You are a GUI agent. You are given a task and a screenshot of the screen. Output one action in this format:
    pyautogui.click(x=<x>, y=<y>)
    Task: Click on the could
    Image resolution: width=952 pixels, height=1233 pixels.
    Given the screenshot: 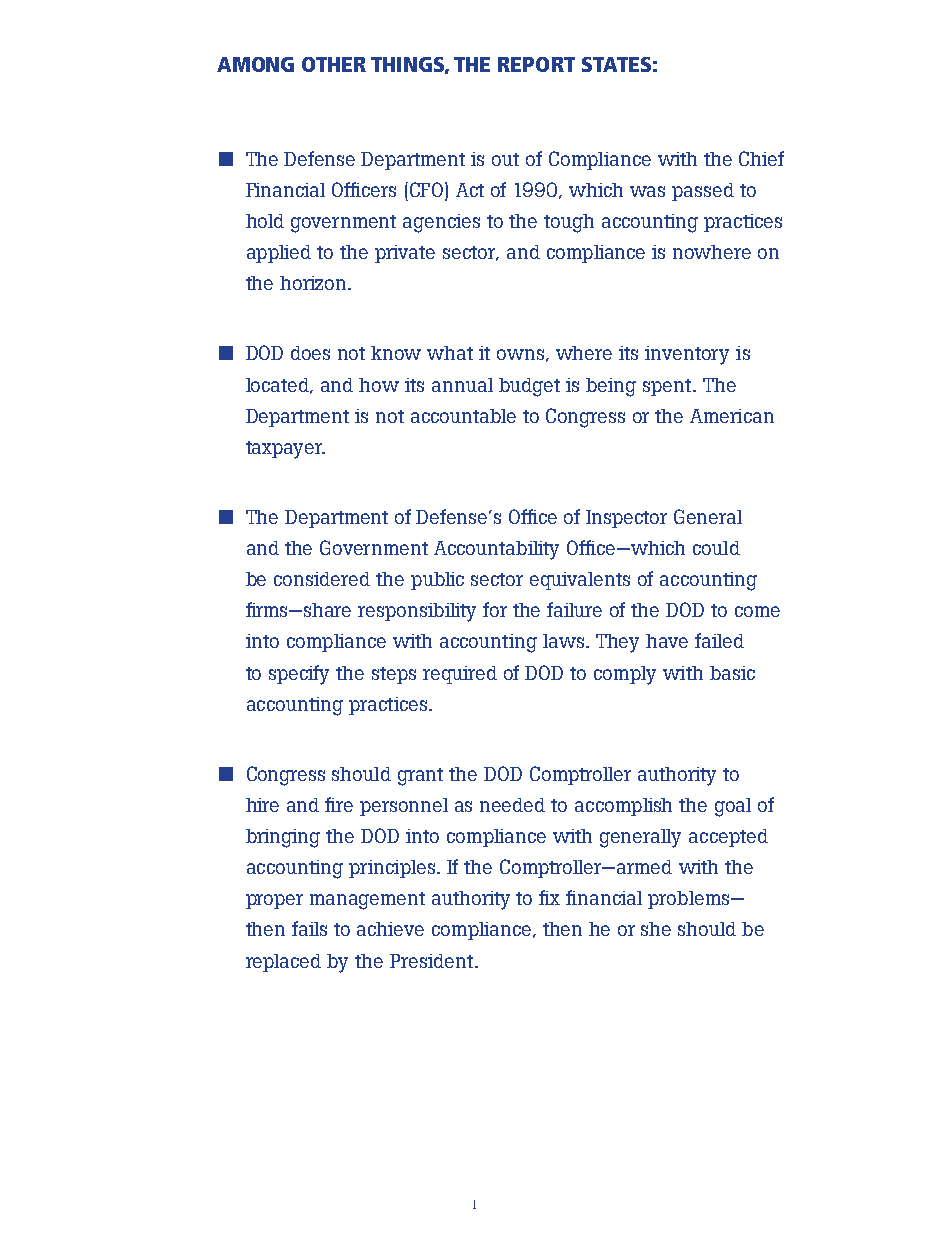 What is the action you would take?
    pyautogui.click(x=716, y=548)
